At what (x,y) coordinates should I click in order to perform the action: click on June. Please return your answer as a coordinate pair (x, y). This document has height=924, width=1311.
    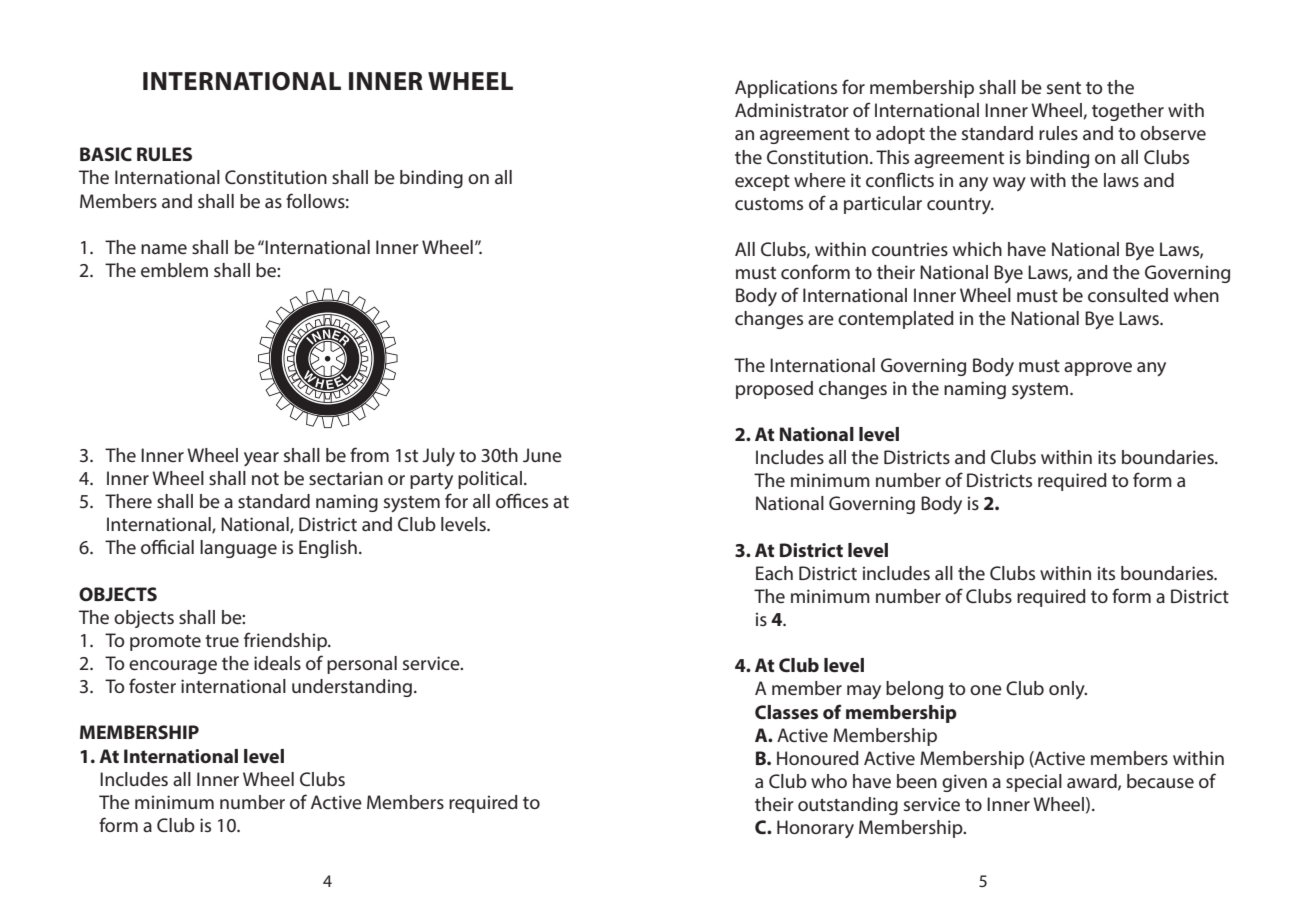
    Looking at the image, I should click on (542, 455).
